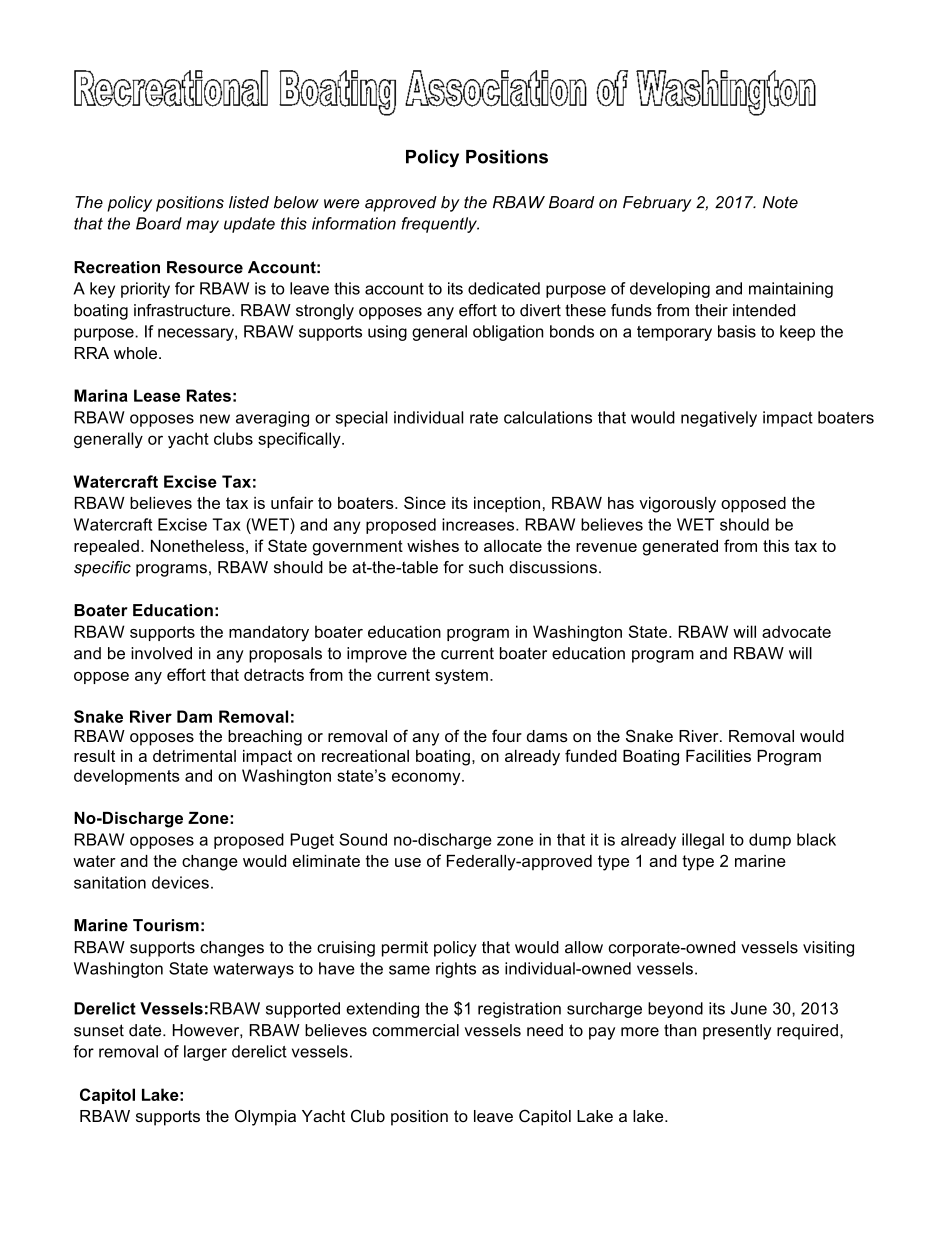 The image size is (952, 1233). Describe the element at coordinates (180, 882) in the screenshot. I see `devices` at that location.
